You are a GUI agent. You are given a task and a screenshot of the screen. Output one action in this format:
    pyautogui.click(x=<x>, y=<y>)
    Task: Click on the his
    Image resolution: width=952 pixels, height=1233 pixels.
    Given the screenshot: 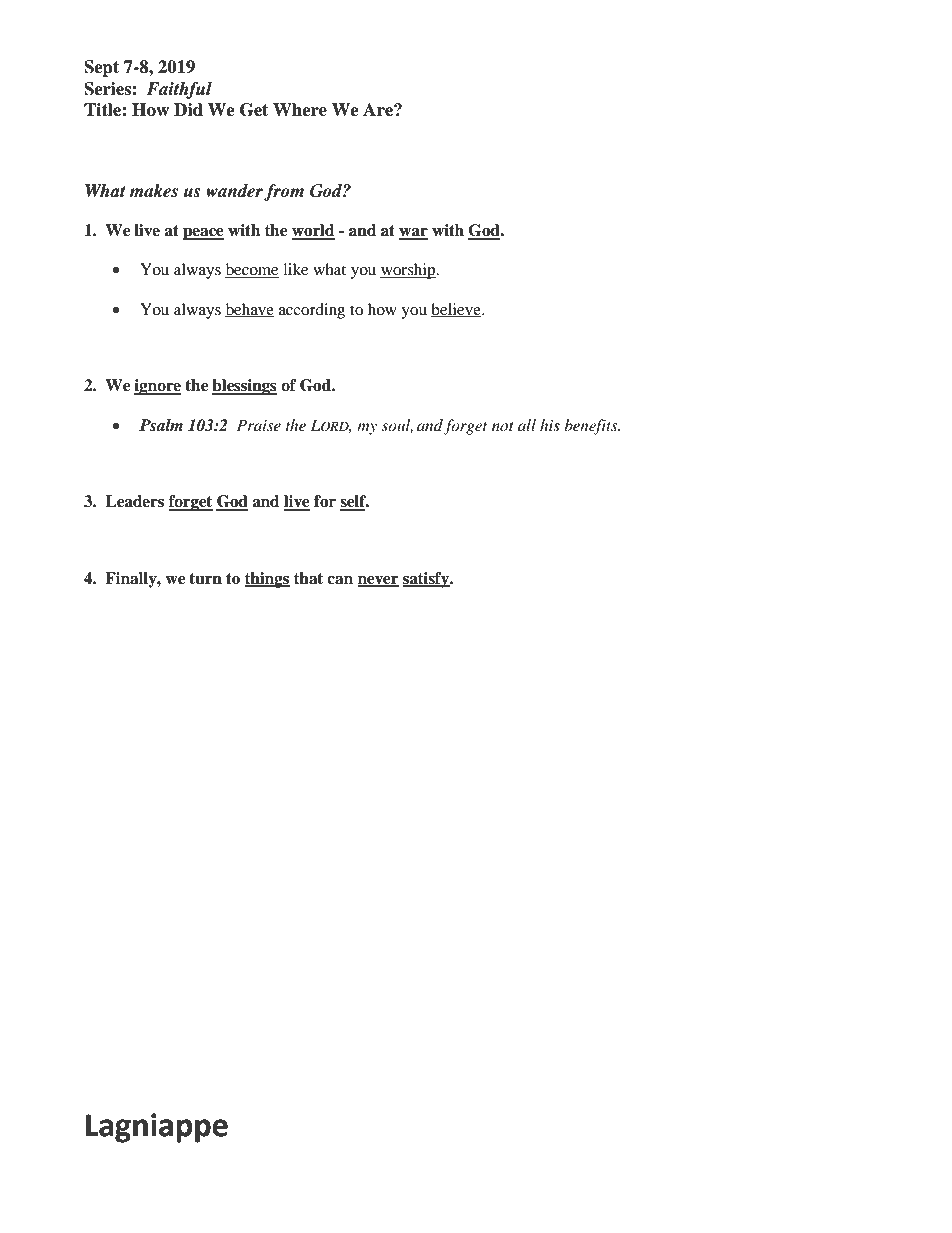 What is the action you would take?
    pyautogui.click(x=550, y=425)
